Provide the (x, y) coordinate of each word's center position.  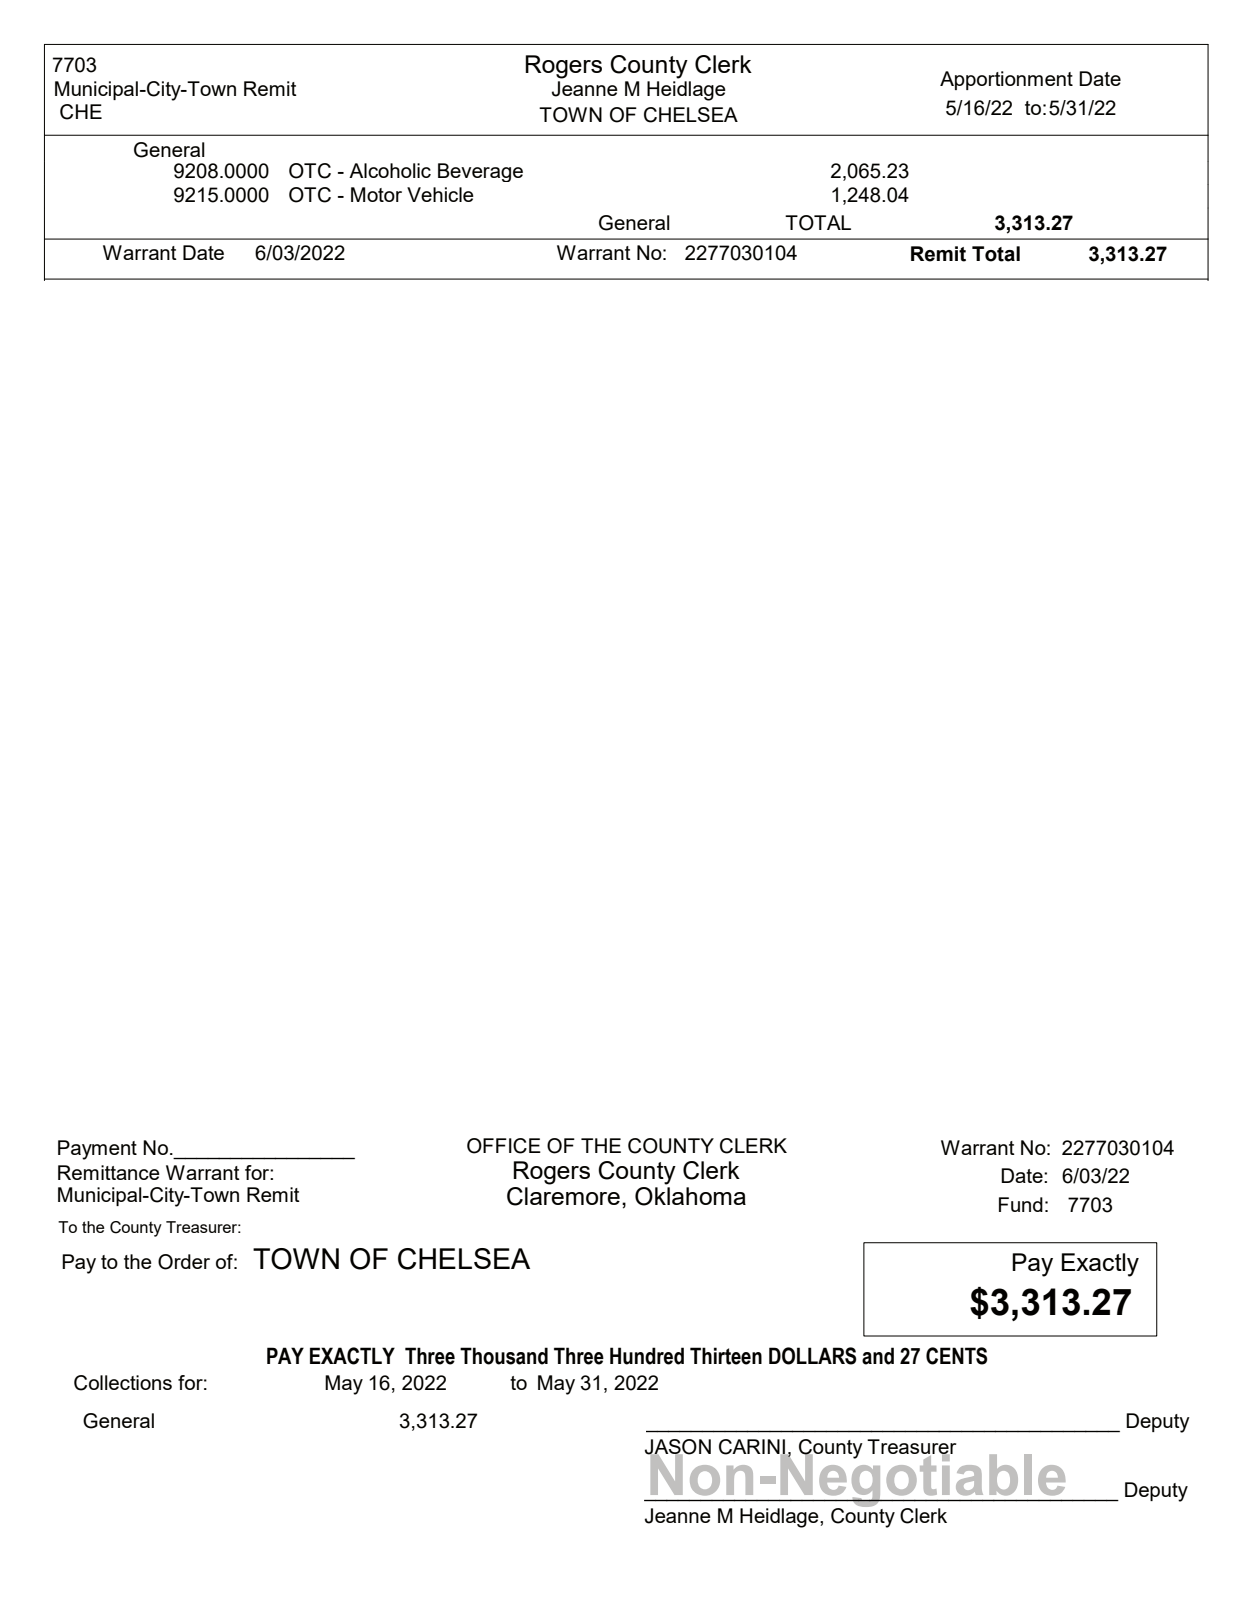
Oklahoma (690, 1195)
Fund (1021, 1204)
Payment (97, 1150)
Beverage (480, 172)
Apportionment (1006, 80)
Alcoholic (390, 170)
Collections (123, 1383)
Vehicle (440, 194)
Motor (376, 194)
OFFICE (504, 1146)
